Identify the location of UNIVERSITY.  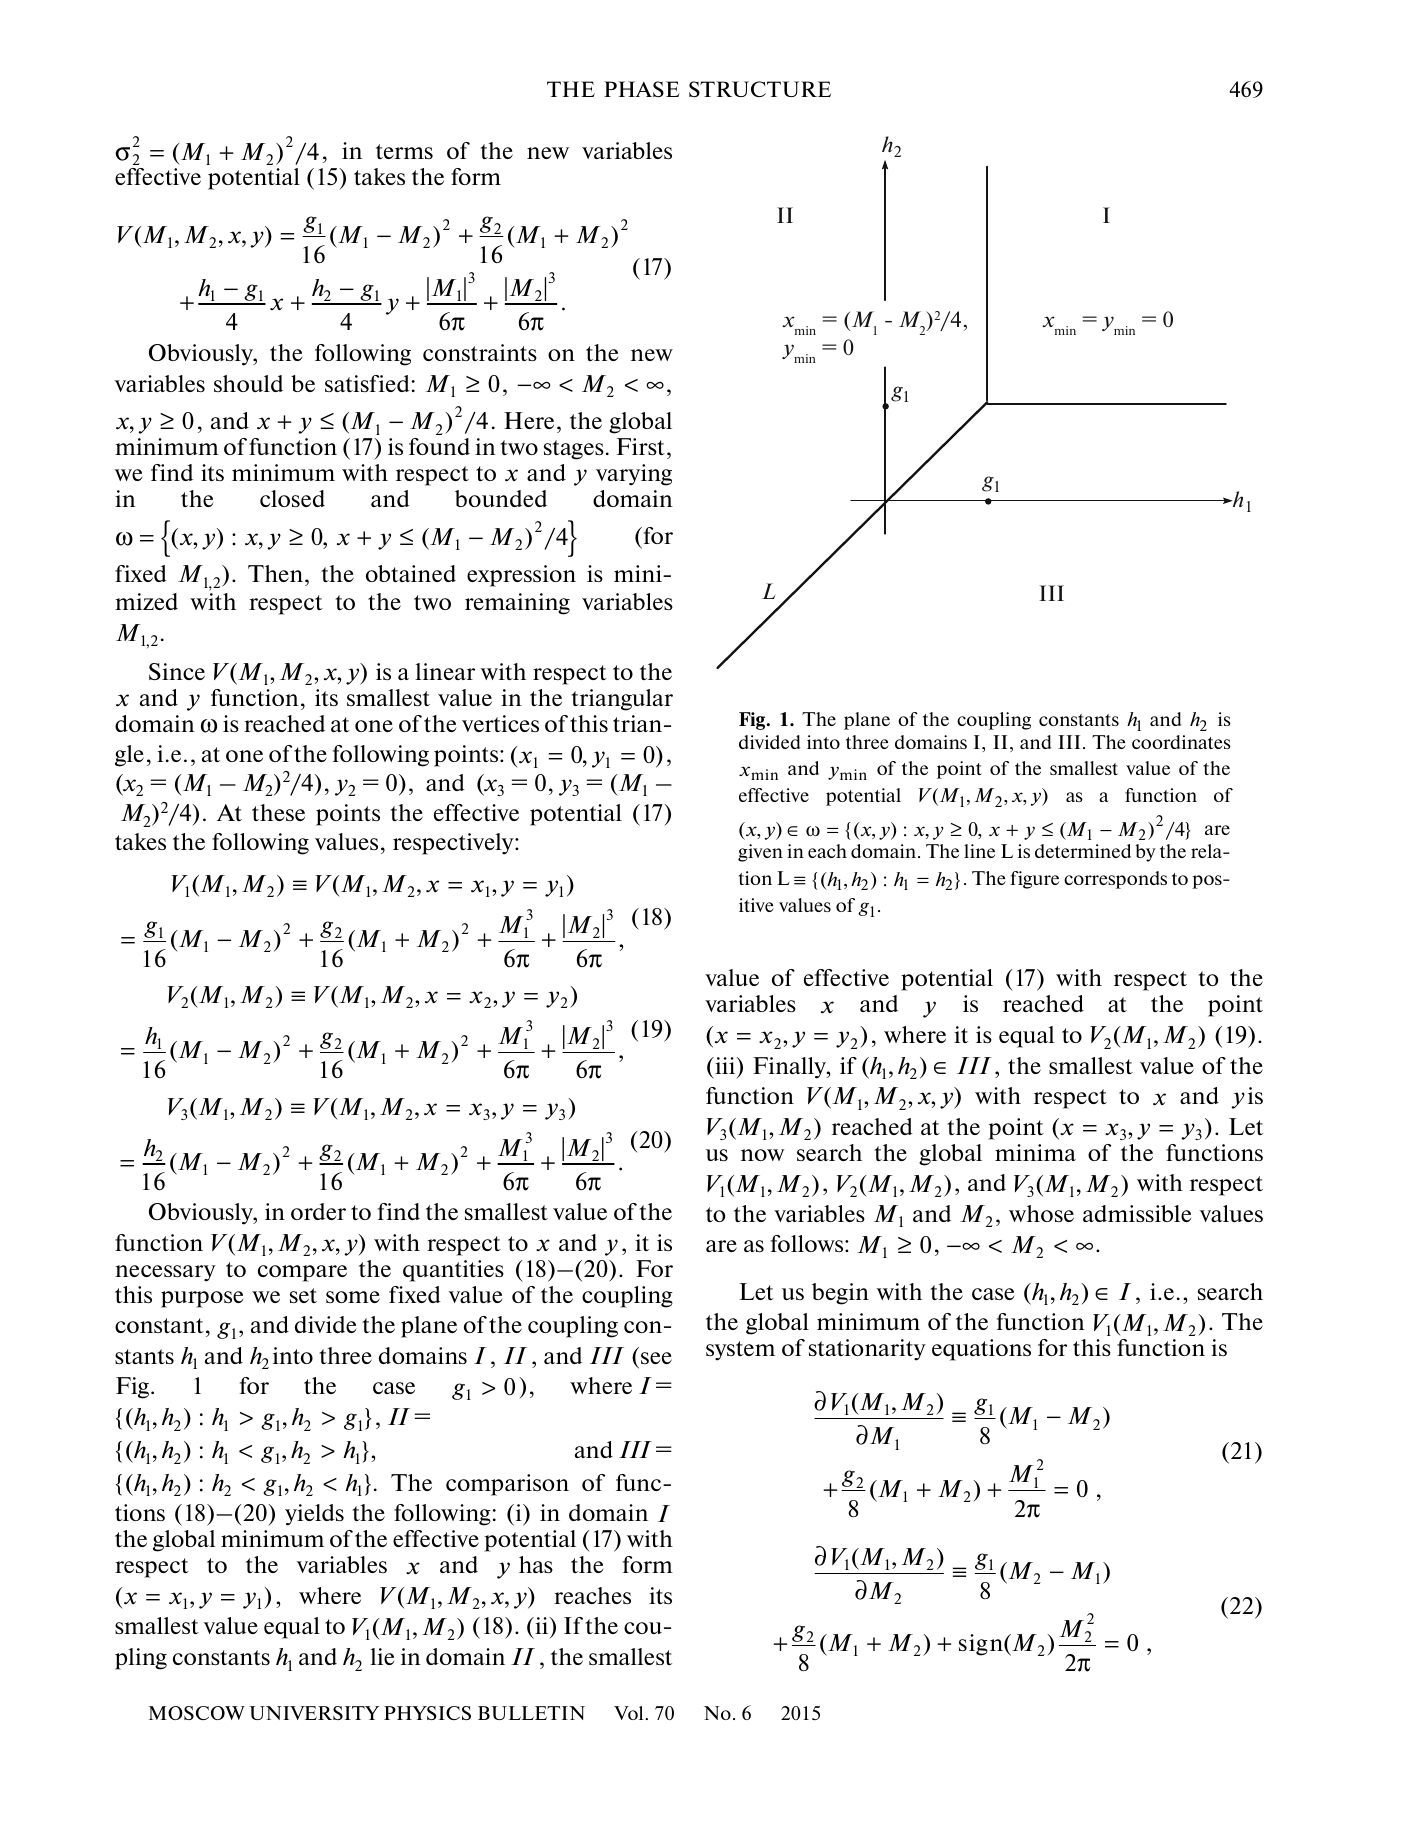
(314, 1713).
